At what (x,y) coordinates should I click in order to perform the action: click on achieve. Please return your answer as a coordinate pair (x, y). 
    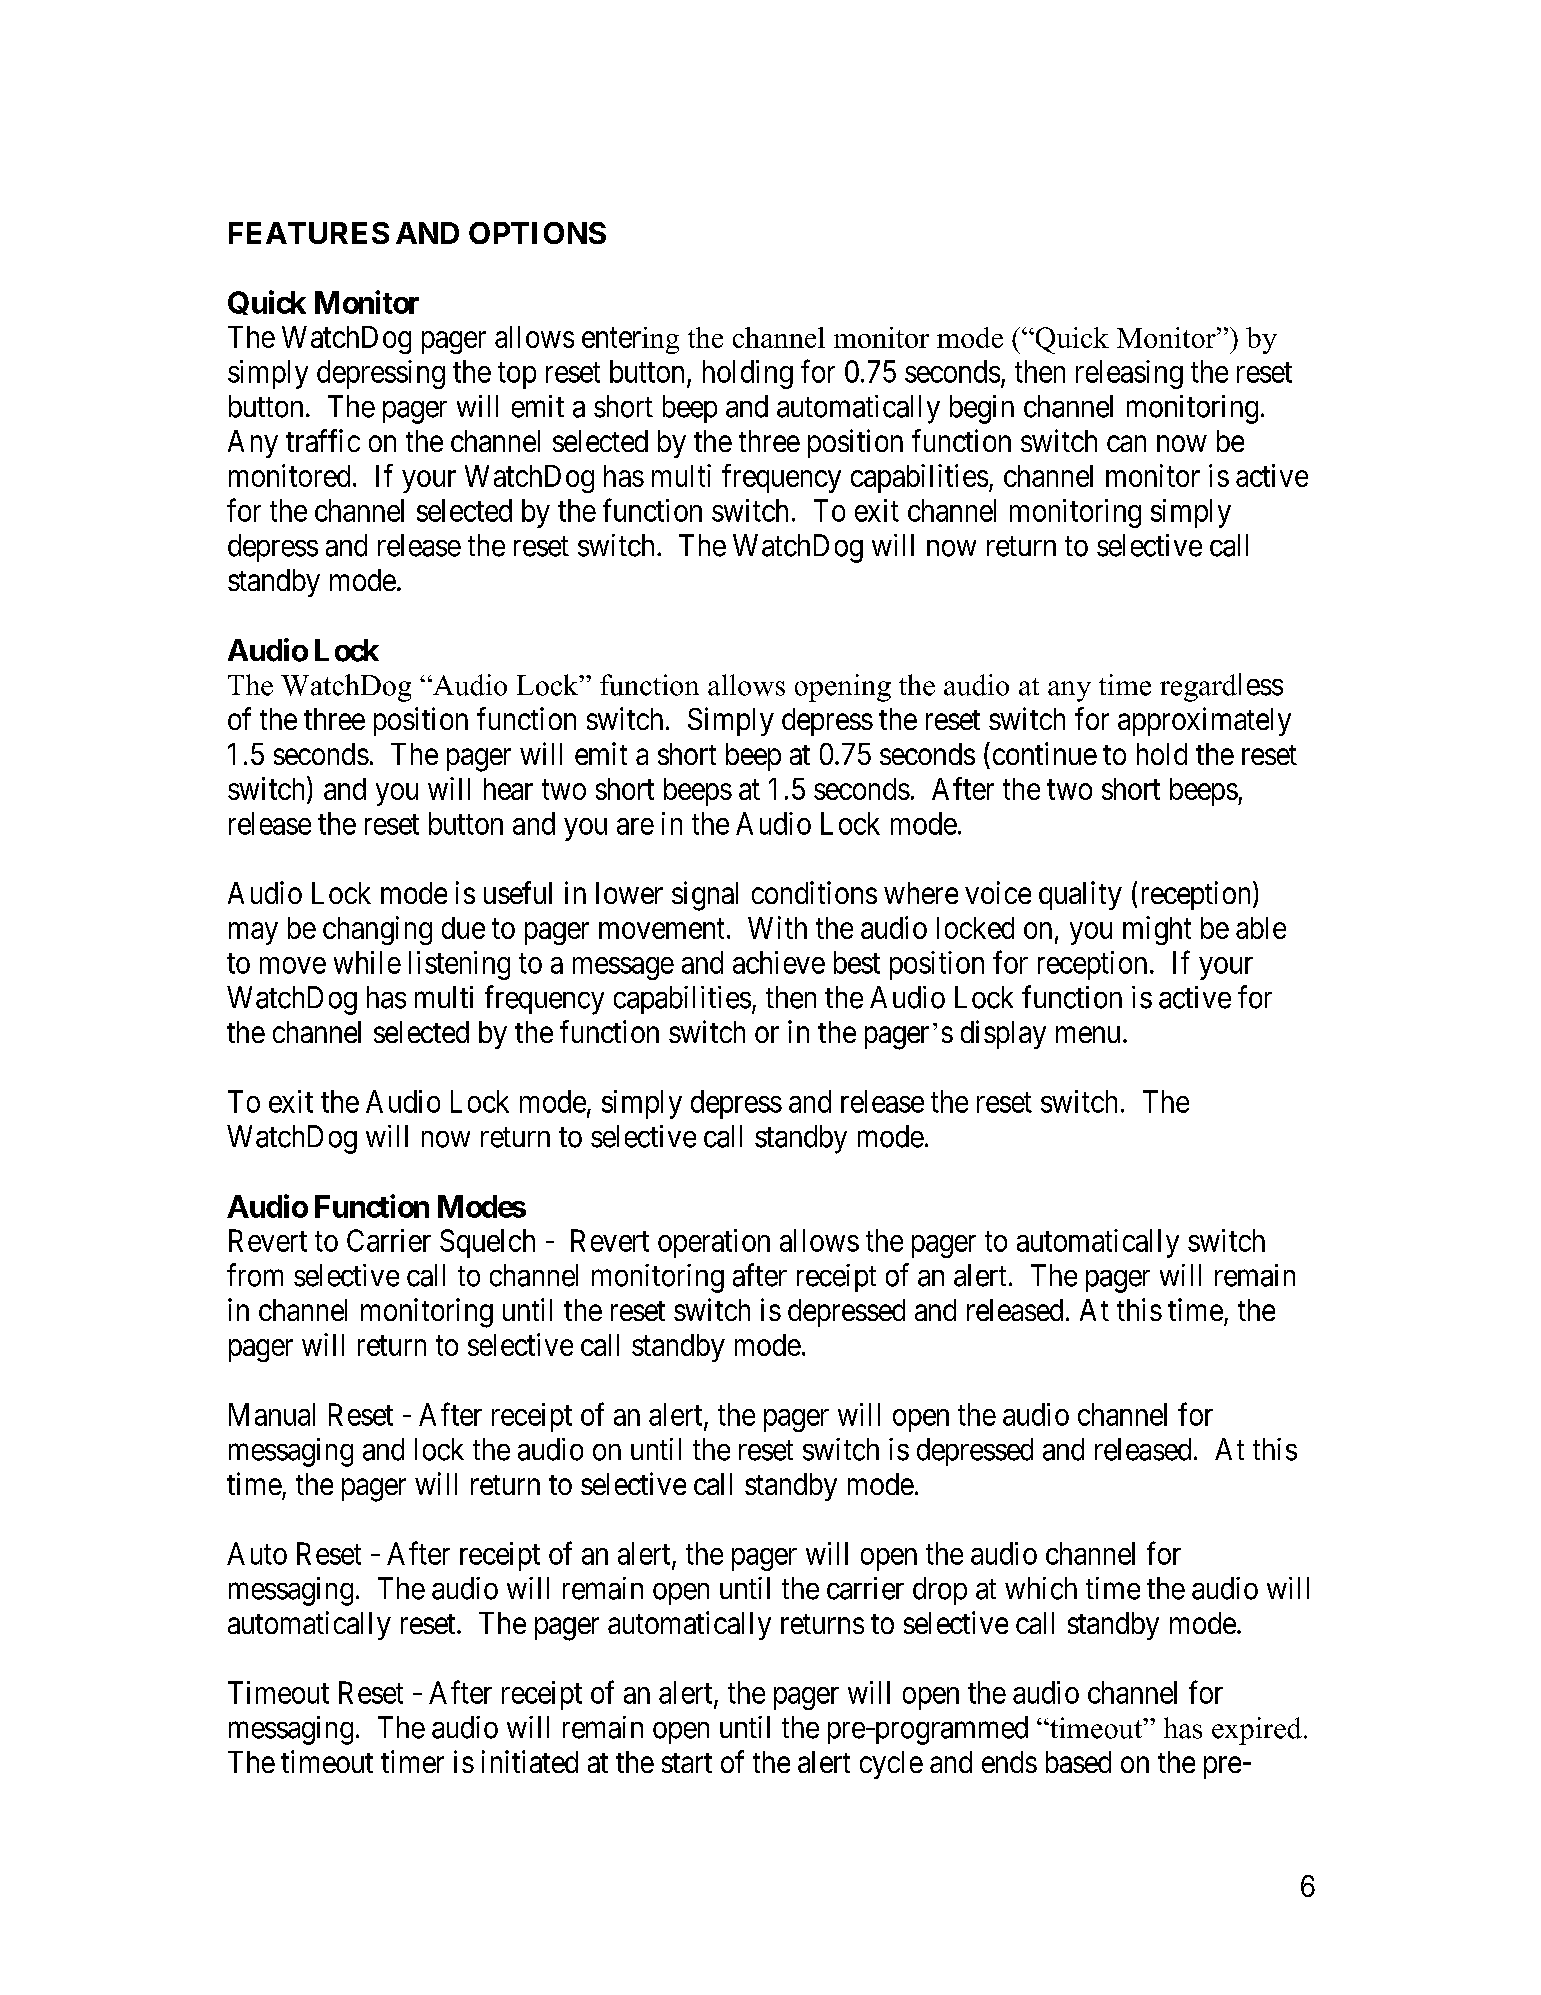
    Looking at the image, I should click on (779, 962).
